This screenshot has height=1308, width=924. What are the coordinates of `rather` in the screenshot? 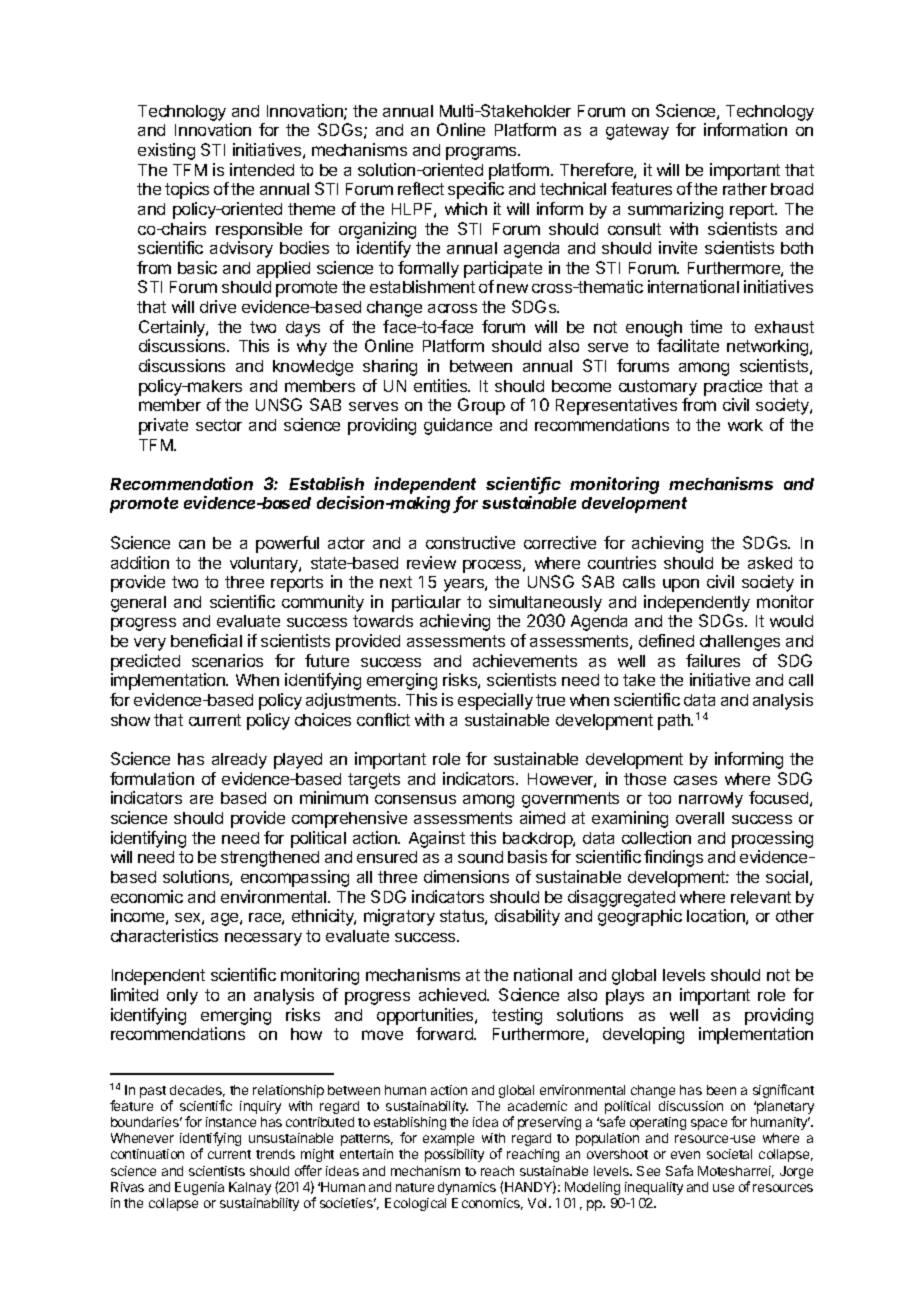 It's located at (745, 189).
